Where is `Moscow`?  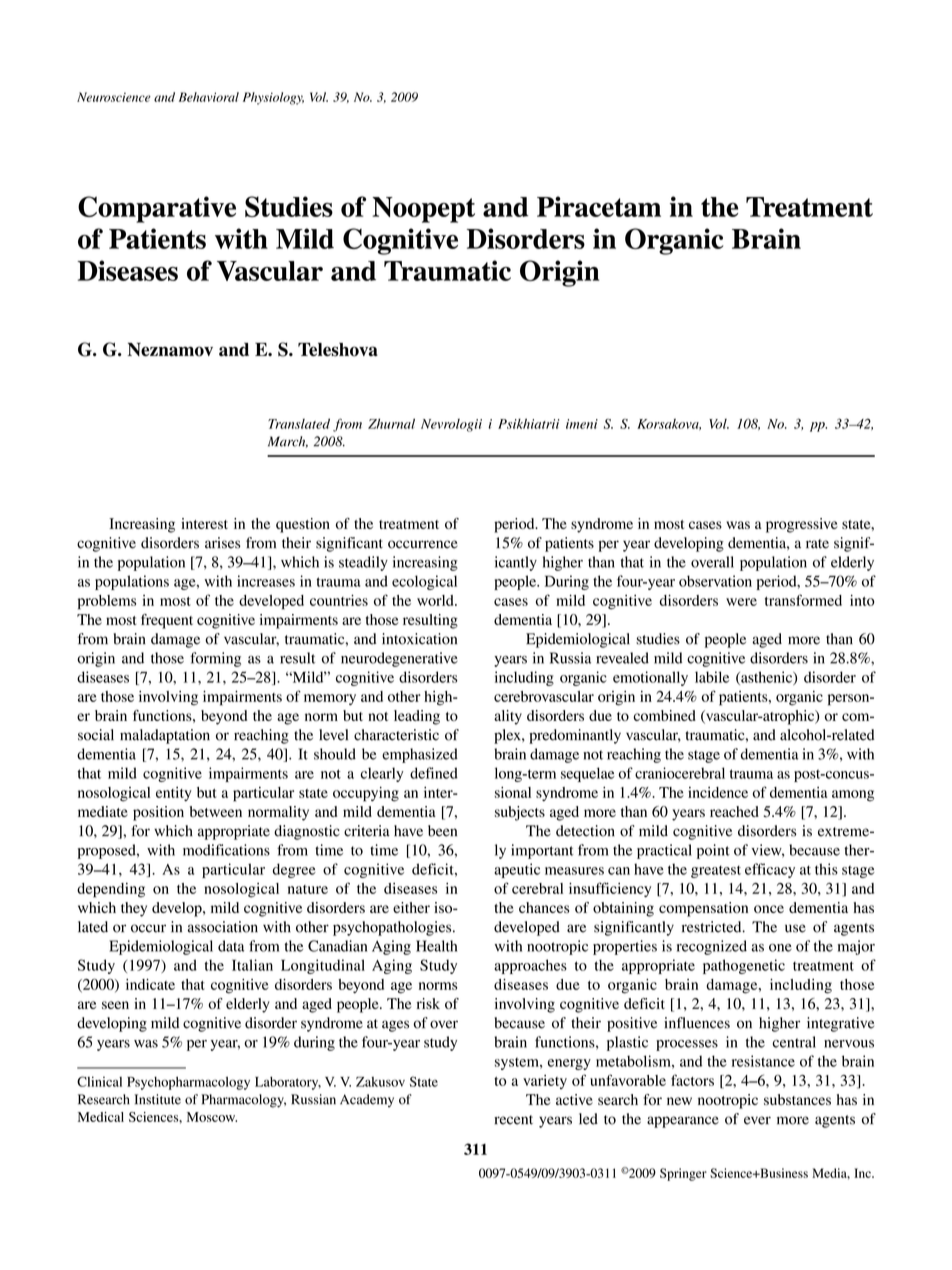
Moscow is located at coordinates (212, 1117).
